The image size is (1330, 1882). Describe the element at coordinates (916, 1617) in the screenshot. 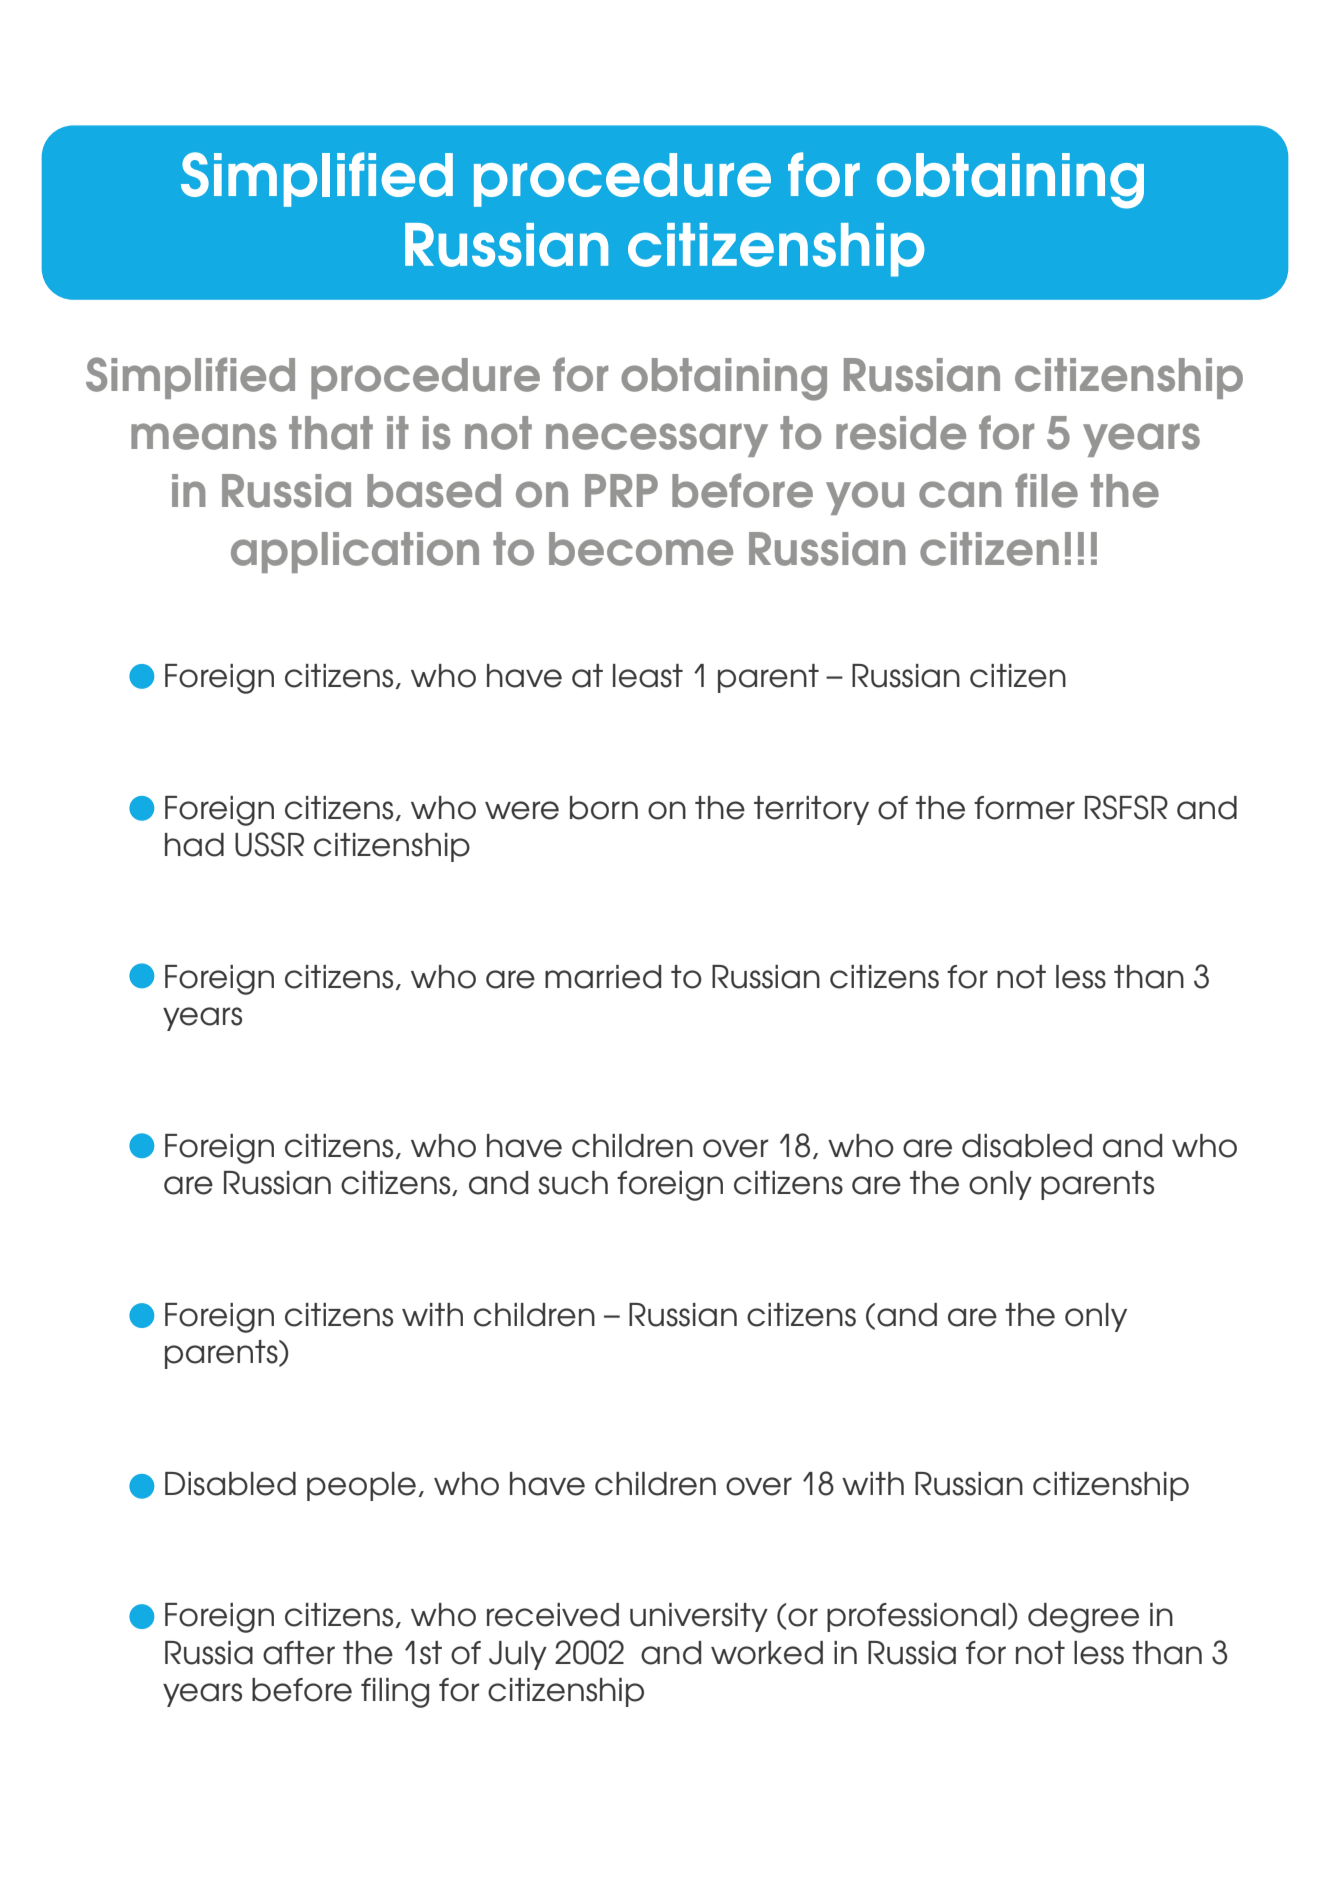

I see `professional` at that location.
